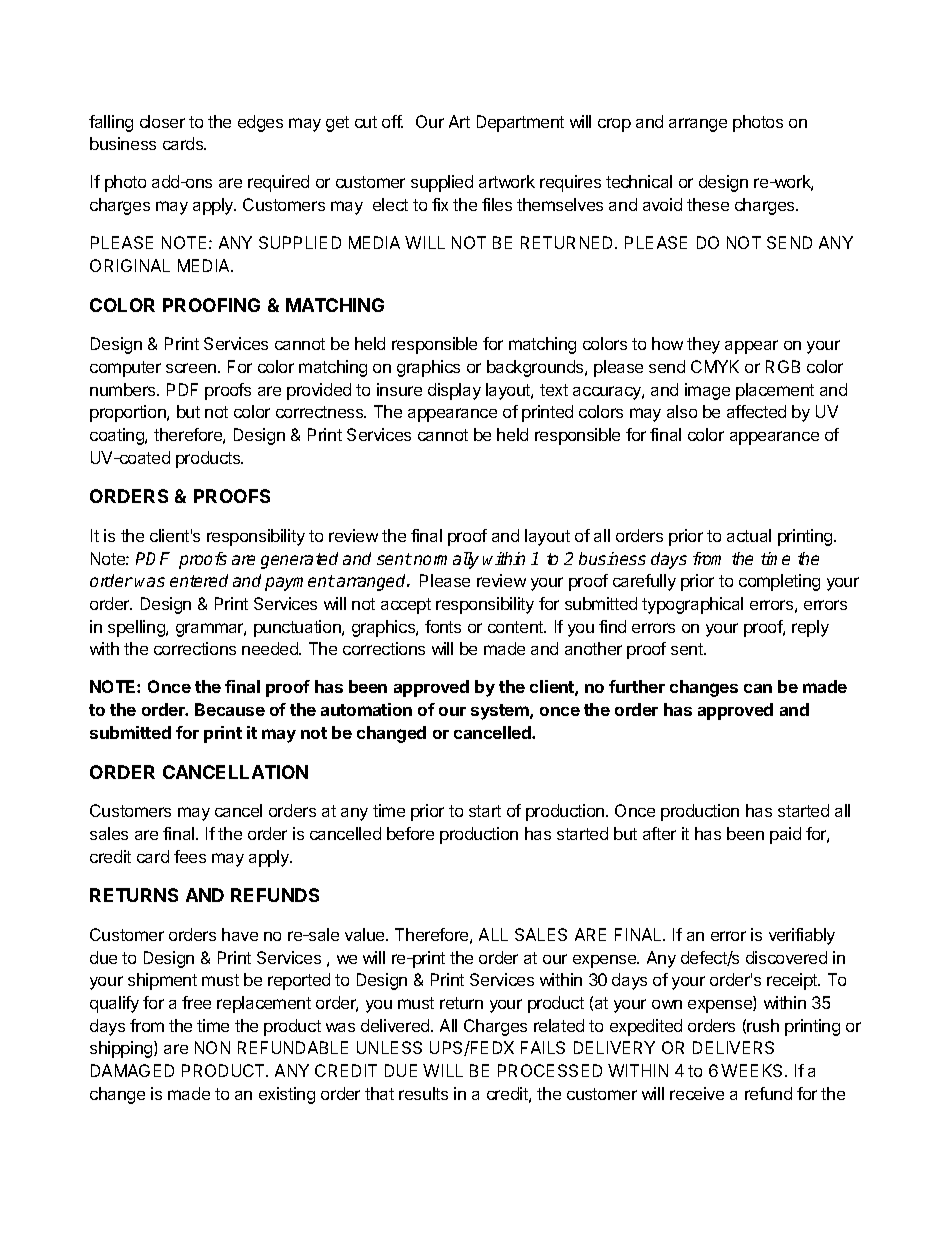  Describe the element at coordinates (199, 580) in the screenshot. I see `entered` at that location.
